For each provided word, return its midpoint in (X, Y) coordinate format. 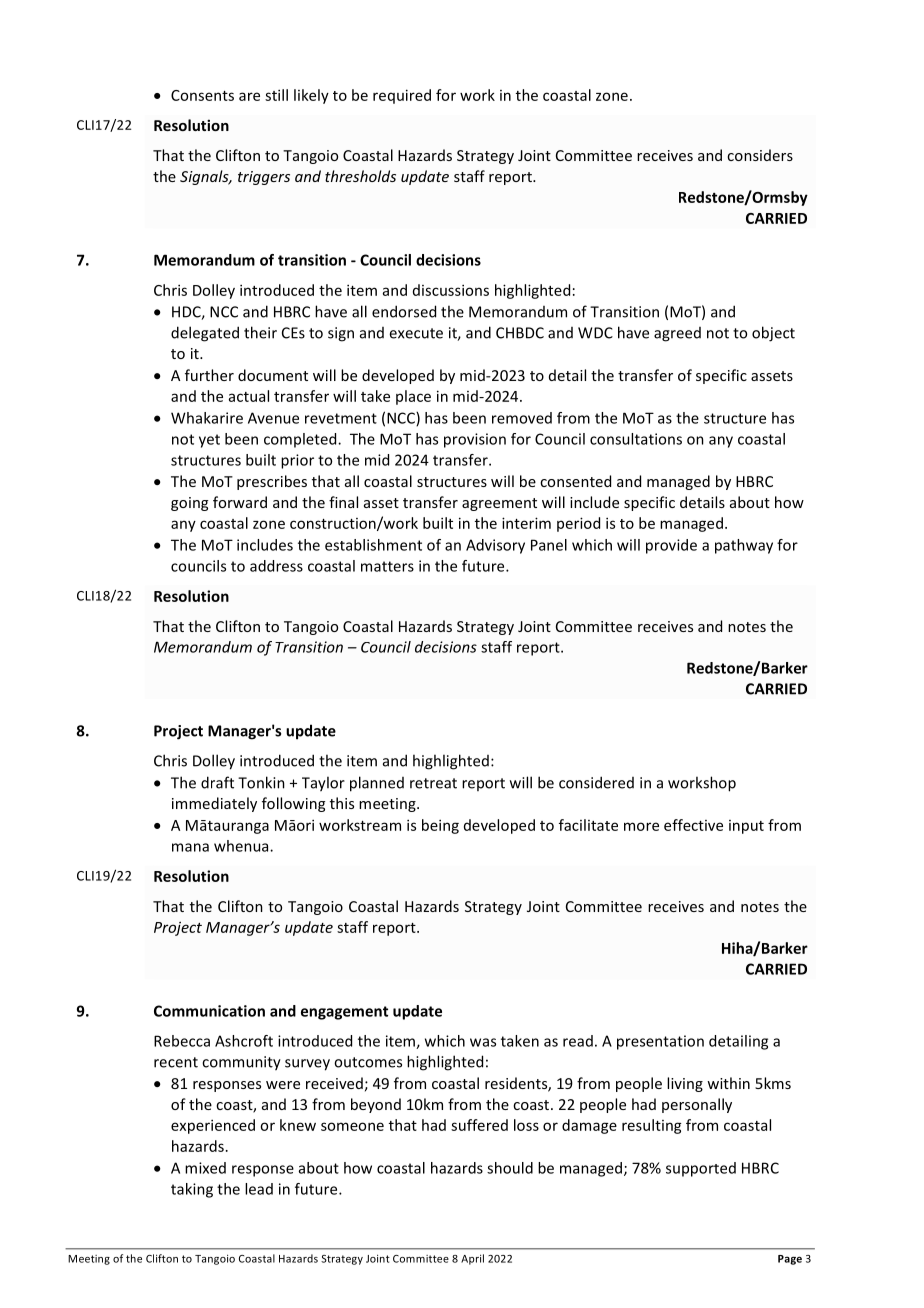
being (440, 826)
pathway (744, 546)
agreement (499, 504)
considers (760, 155)
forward (240, 502)
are (249, 96)
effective (693, 825)
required (402, 96)
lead (259, 1189)
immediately (214, 804)
